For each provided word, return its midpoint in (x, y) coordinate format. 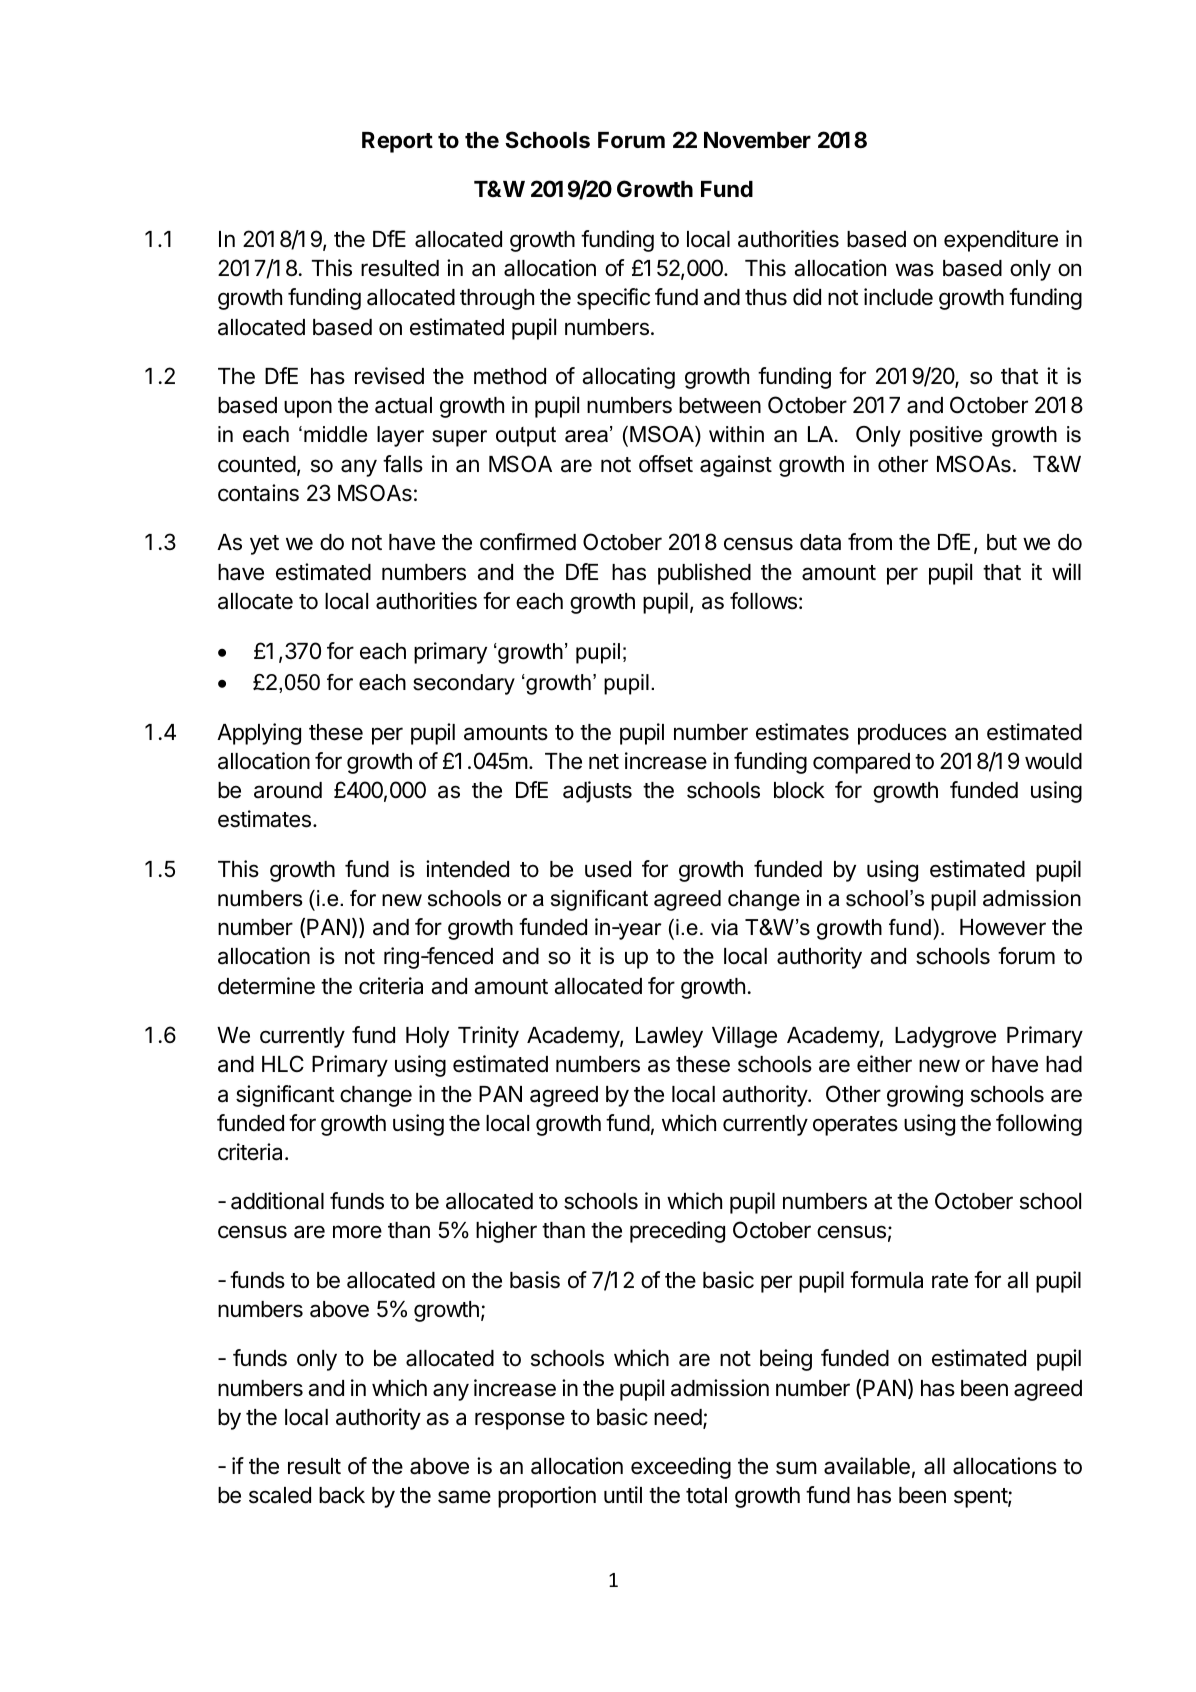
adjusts (597, 792)
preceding (677, 1232)
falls (403, 464)
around (288, 790)
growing (925, 1096)
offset (666, 464)
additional (277, 1201)
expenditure (1001, 241)
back (342, 1495)
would (1053, 761)
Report (397, 142)
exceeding (681, 1468)
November (757, 140)
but (1002, 542)
